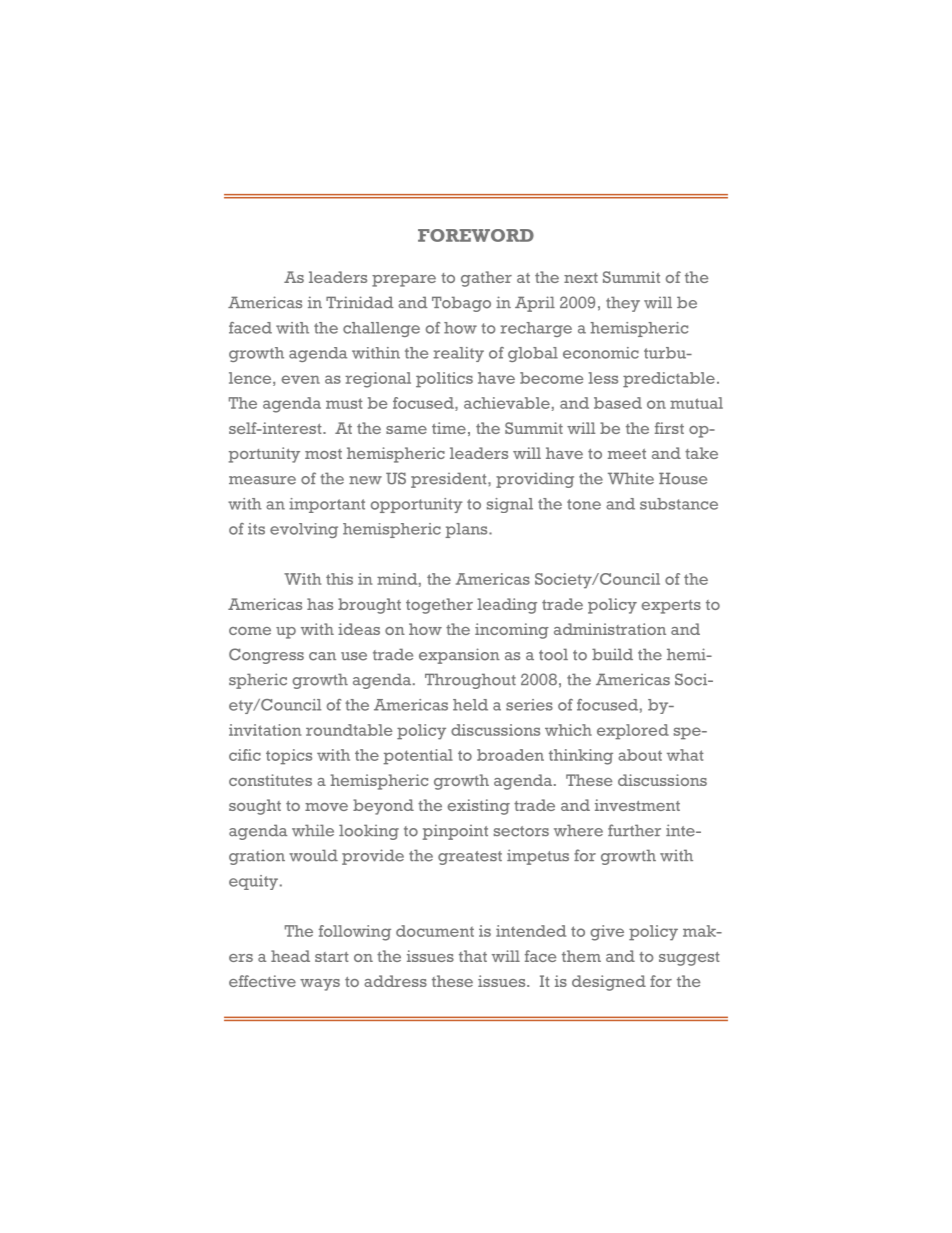  Describe the element at coordinates (327, 505) in the screenshot. I see `important` at that location.
